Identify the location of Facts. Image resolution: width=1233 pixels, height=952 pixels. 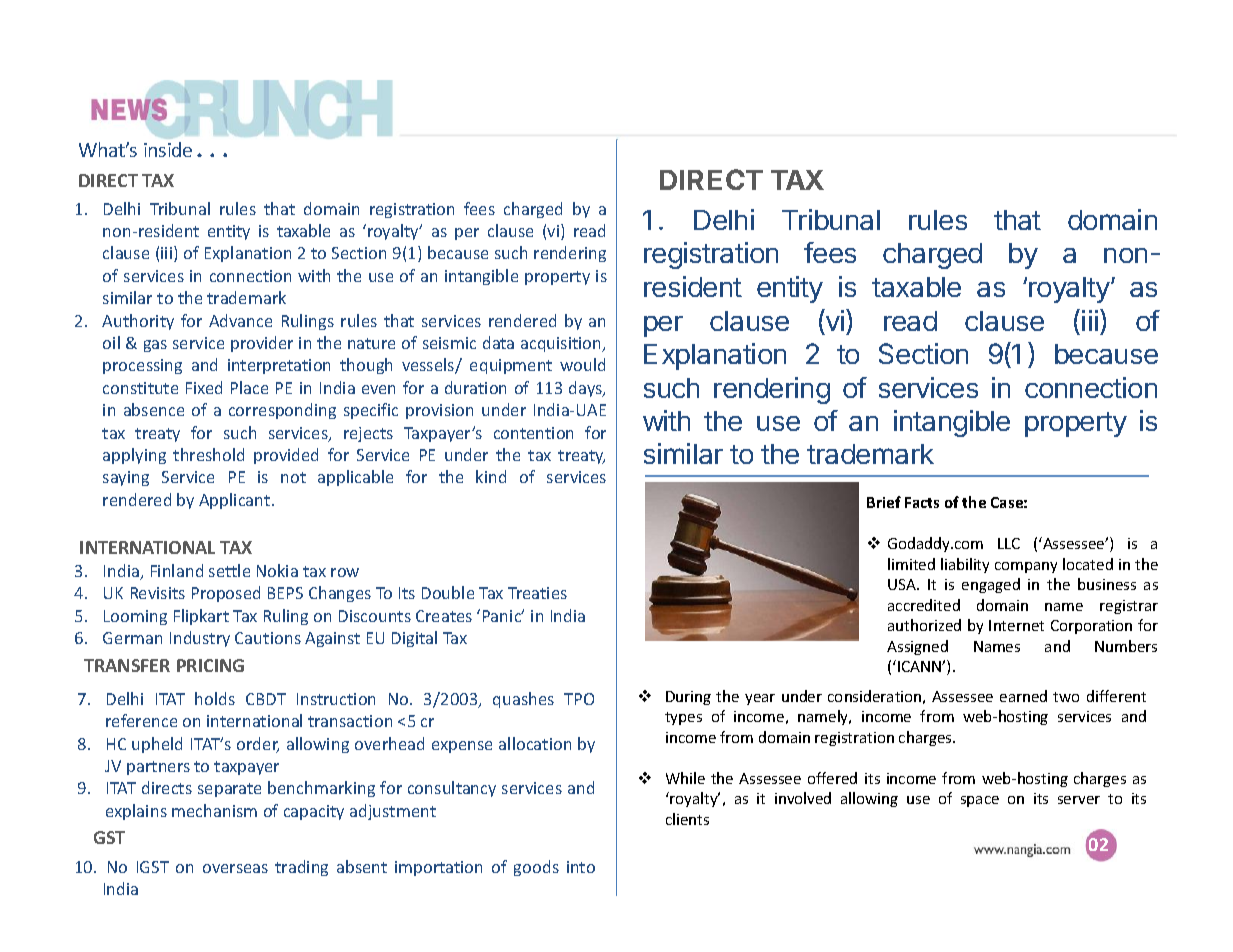
(922, 502).
